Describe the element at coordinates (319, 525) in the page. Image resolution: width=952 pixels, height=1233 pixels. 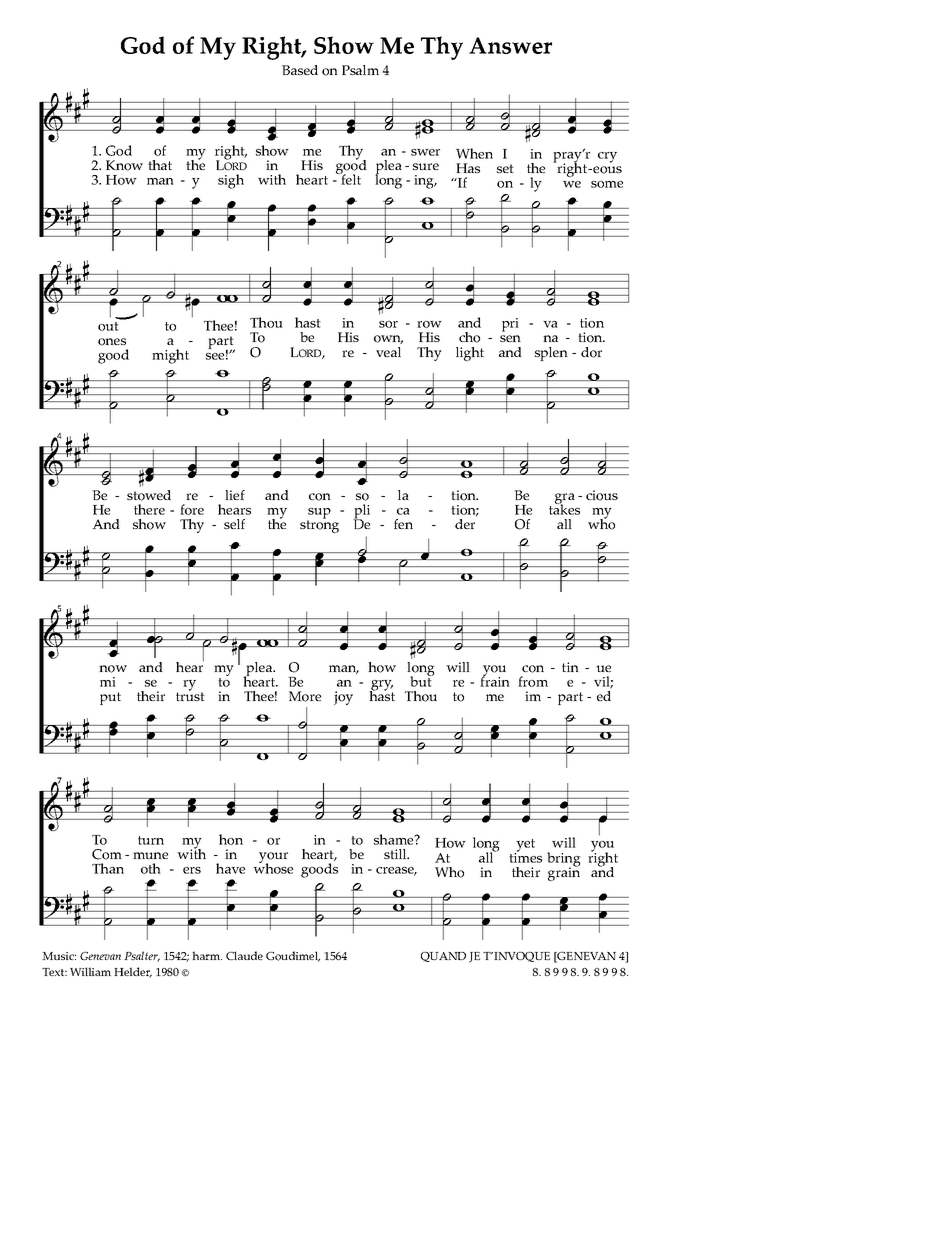
I see `strong` at that location.
